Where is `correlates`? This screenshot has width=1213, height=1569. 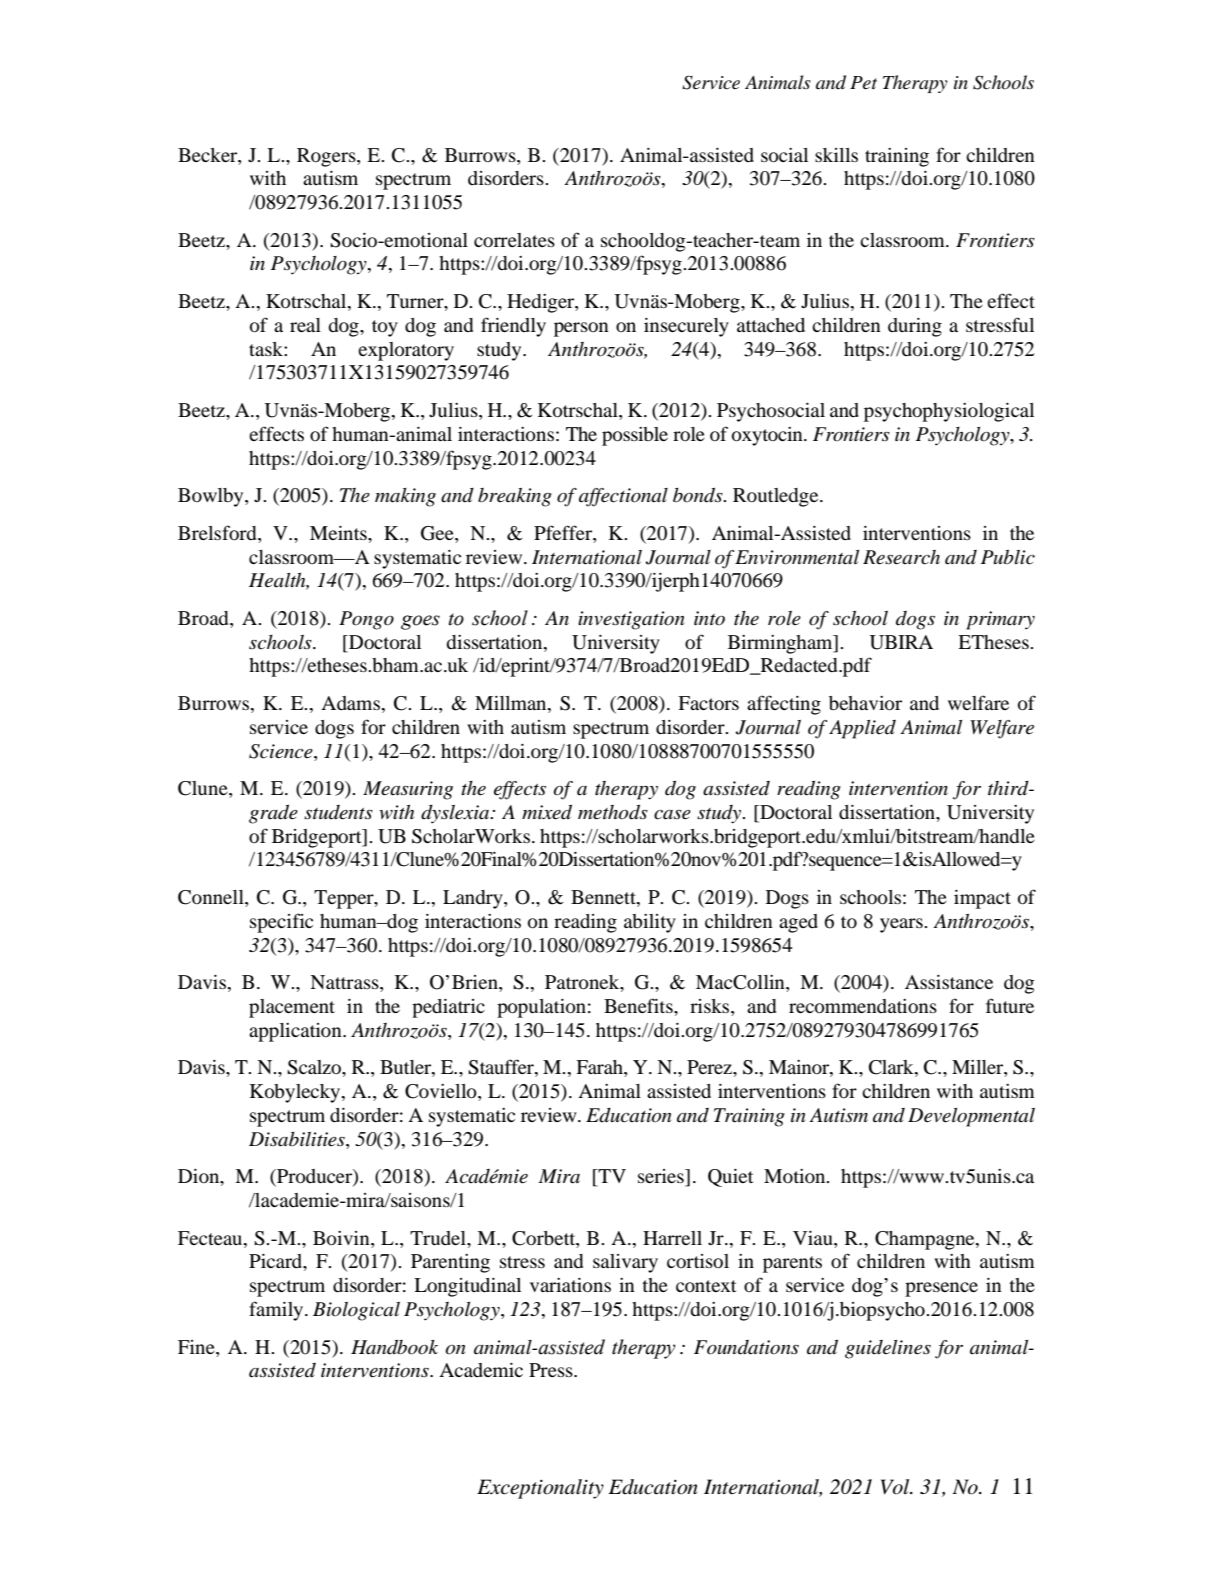
correlates is located at coordinates (514, 240).
